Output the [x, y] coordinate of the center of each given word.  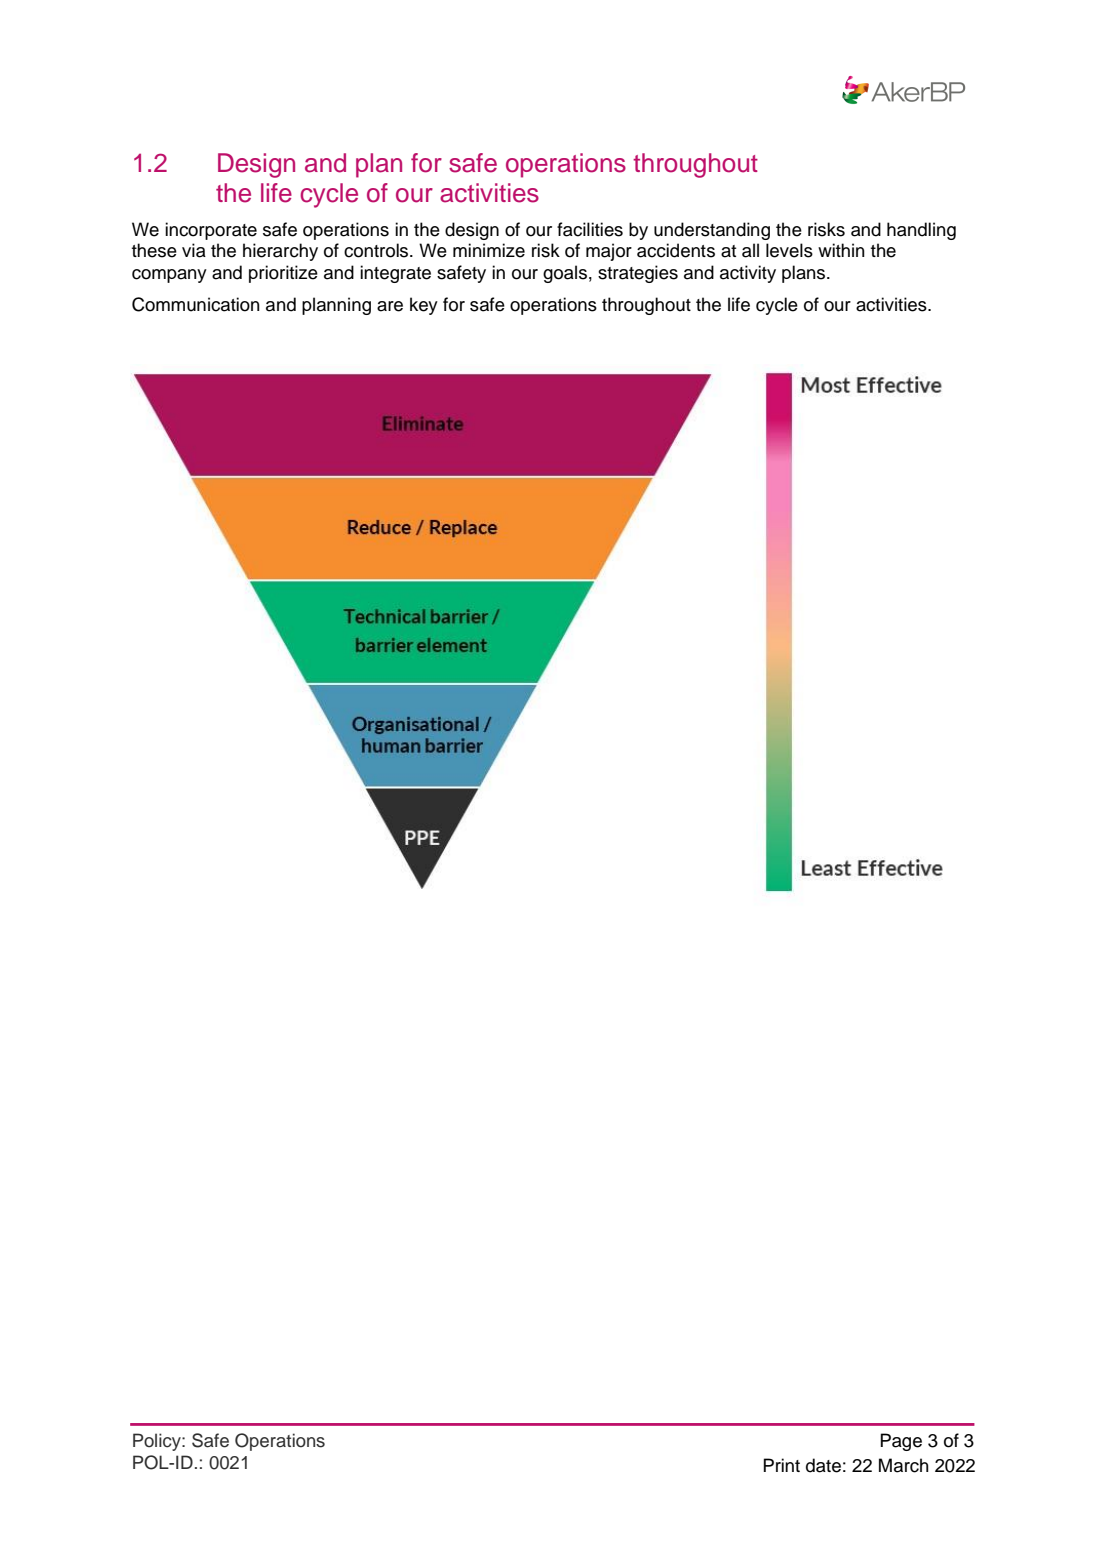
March [904, 1465]
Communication [196, 304]
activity [748, 274]
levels [789, 250]
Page [901, 1442]
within [841, 250]
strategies [638, 274]
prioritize [283, 274]
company [169, 276]
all [750, 250]
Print [781, 1465]
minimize [489, 250]
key [424, 306]
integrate [395, 274]
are [390, 306]
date [823, 1465]
